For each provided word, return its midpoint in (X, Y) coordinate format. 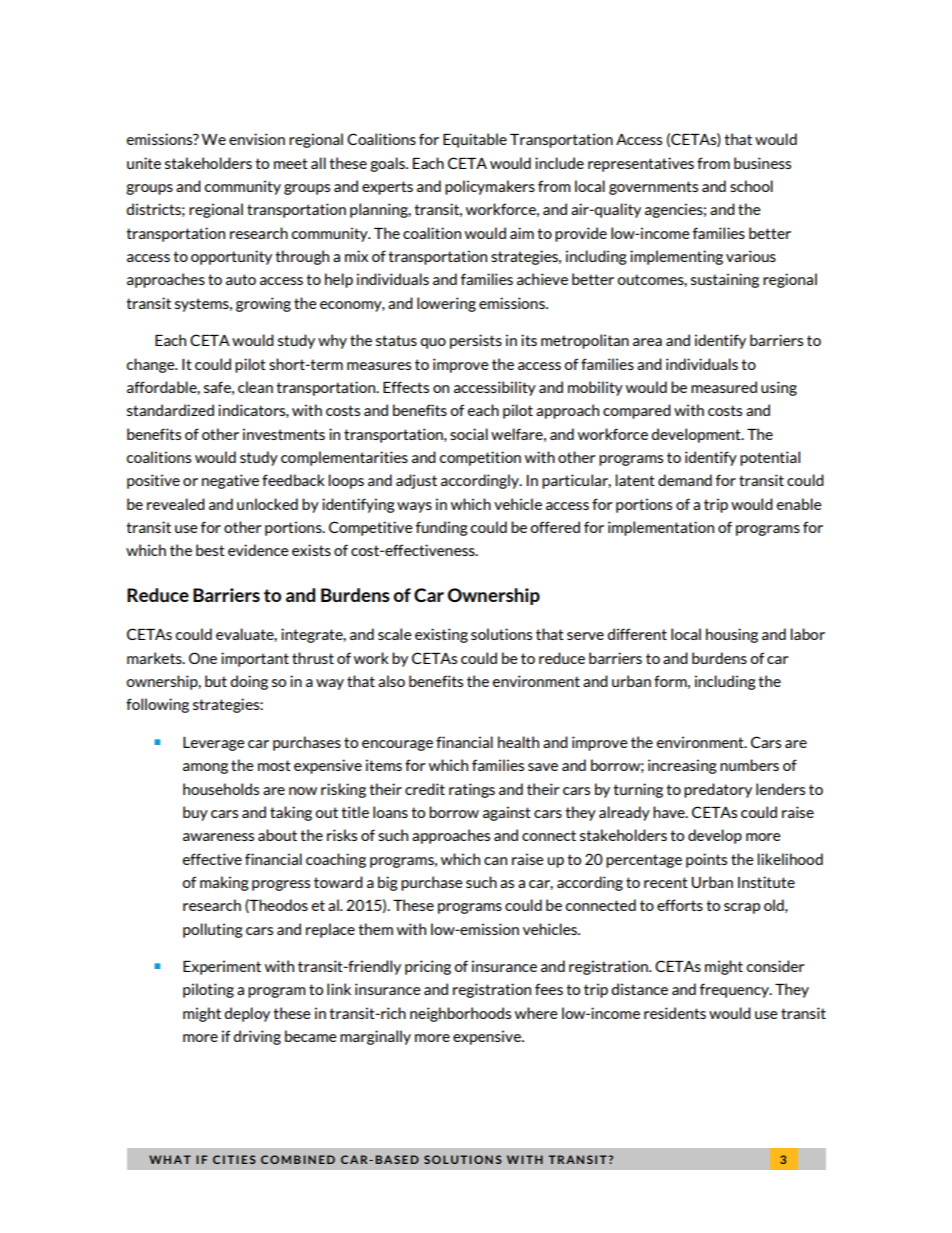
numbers (749, 765)
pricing (428, 967)
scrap (742, 908)
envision (257, 139)
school (751, 186)
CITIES (234, 1159)
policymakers (490, 187)
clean (255, 387)
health (518, 742)
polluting (213, 930)
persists (476, 341)
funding (442, 528)
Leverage (214, 744)
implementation (661, 528)
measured (724, 387)
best (210, 550)
